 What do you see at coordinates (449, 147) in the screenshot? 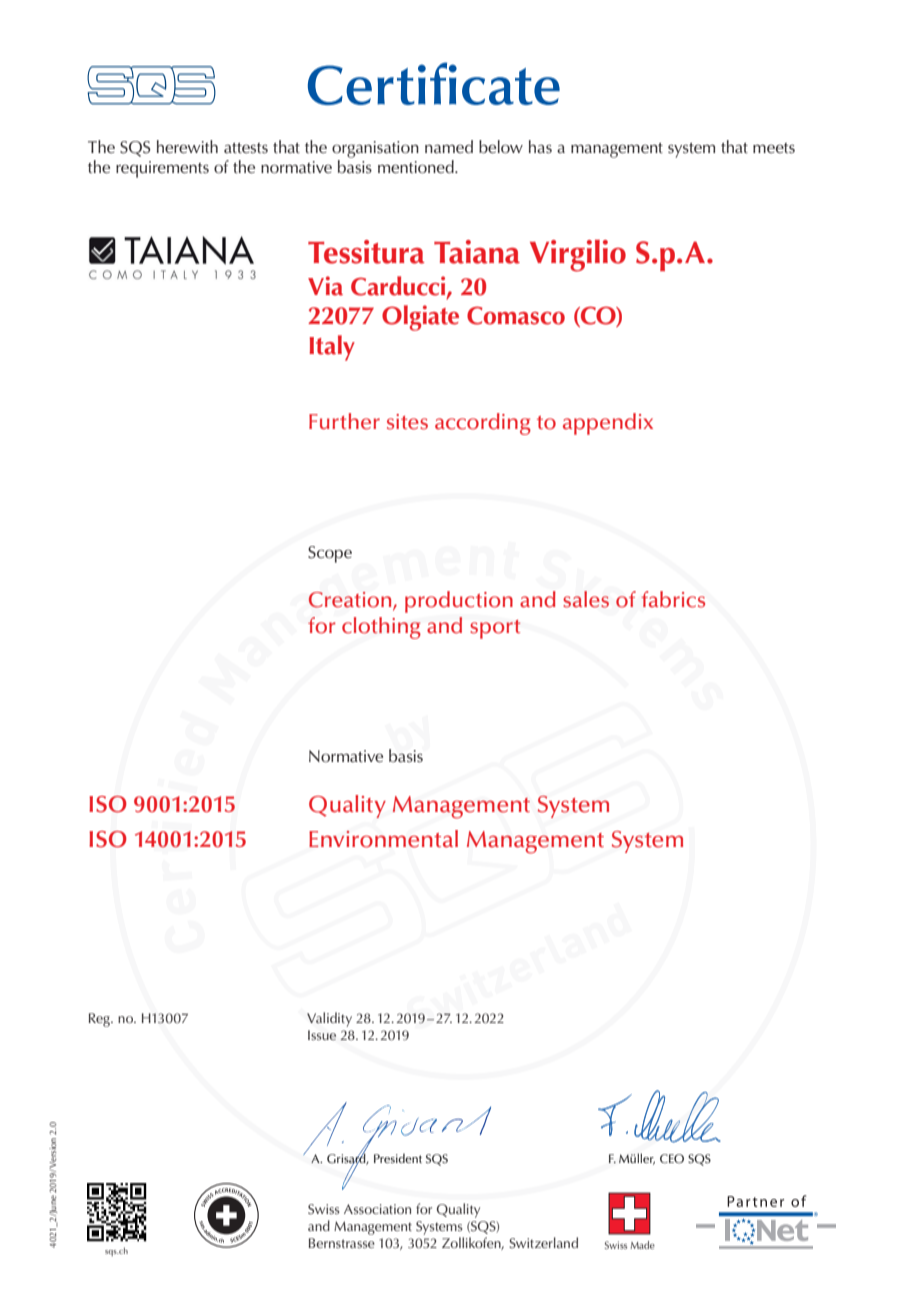
I see `named` at bounding box center [449, 147].
